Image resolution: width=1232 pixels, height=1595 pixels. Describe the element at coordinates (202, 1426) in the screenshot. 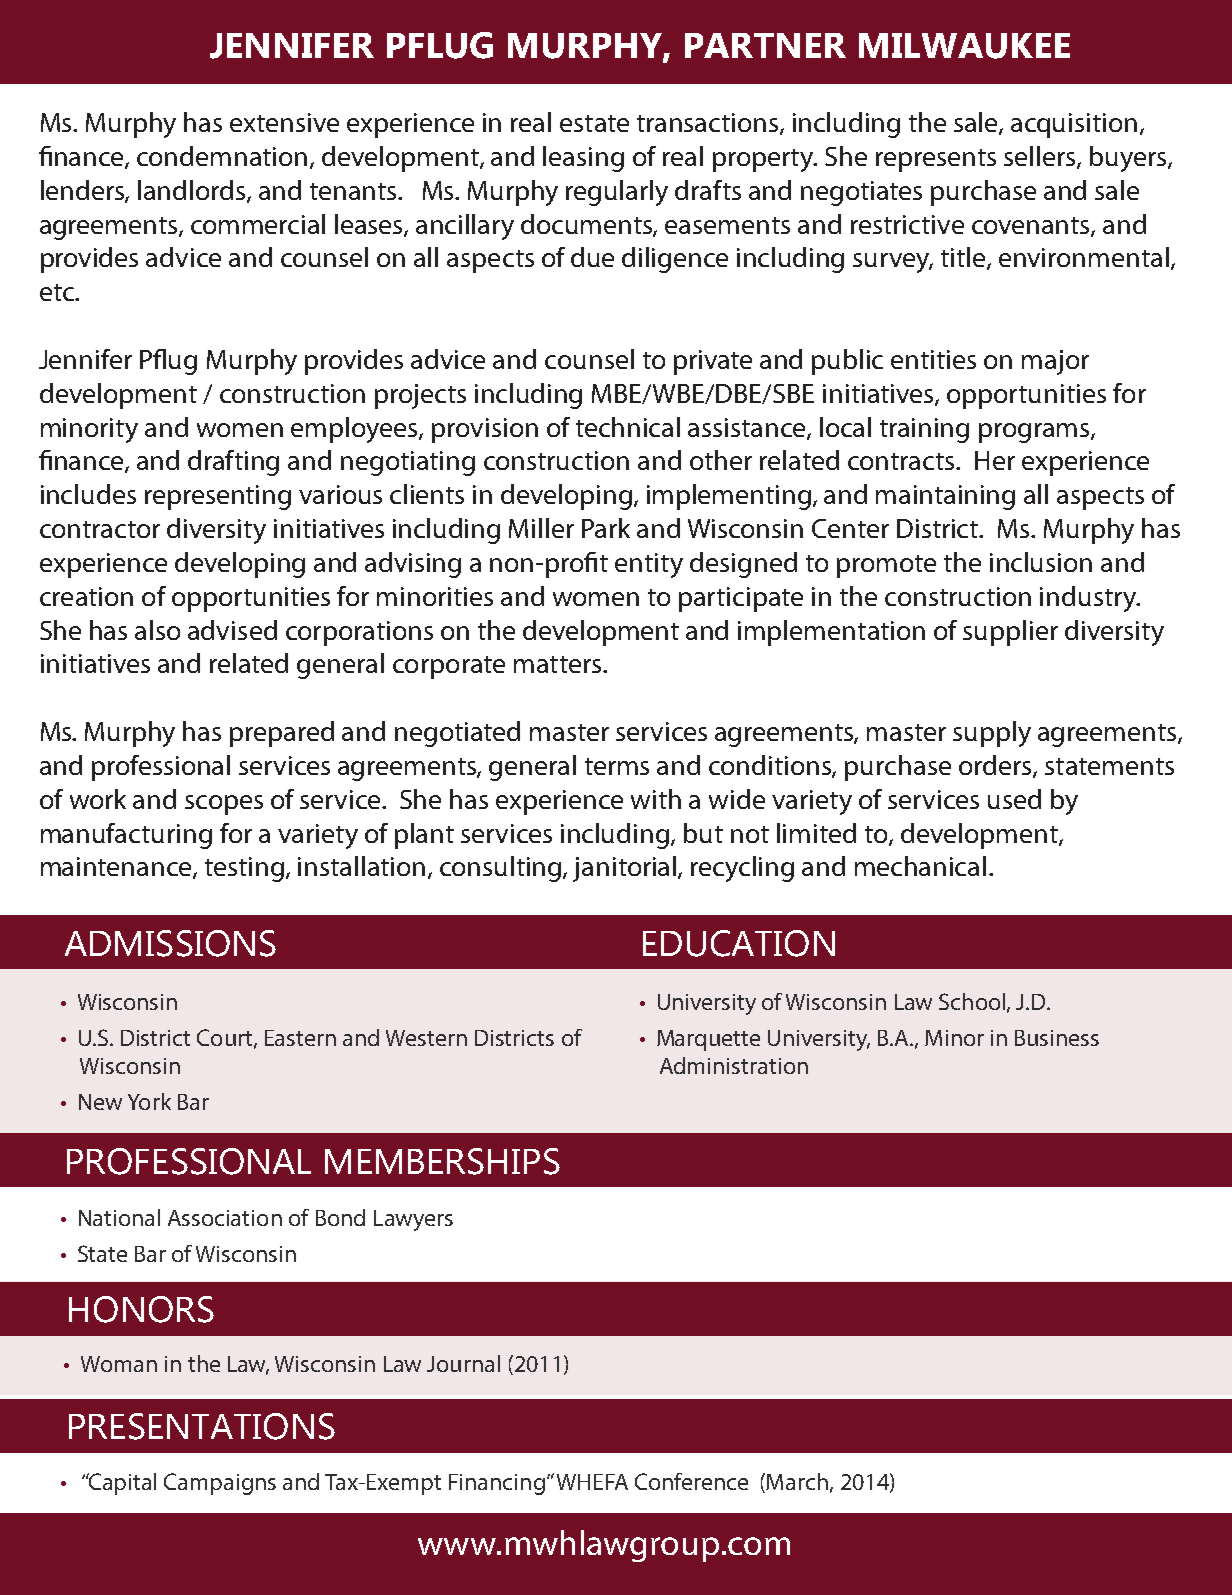

I see `PRESENTATIONS` at that location.
